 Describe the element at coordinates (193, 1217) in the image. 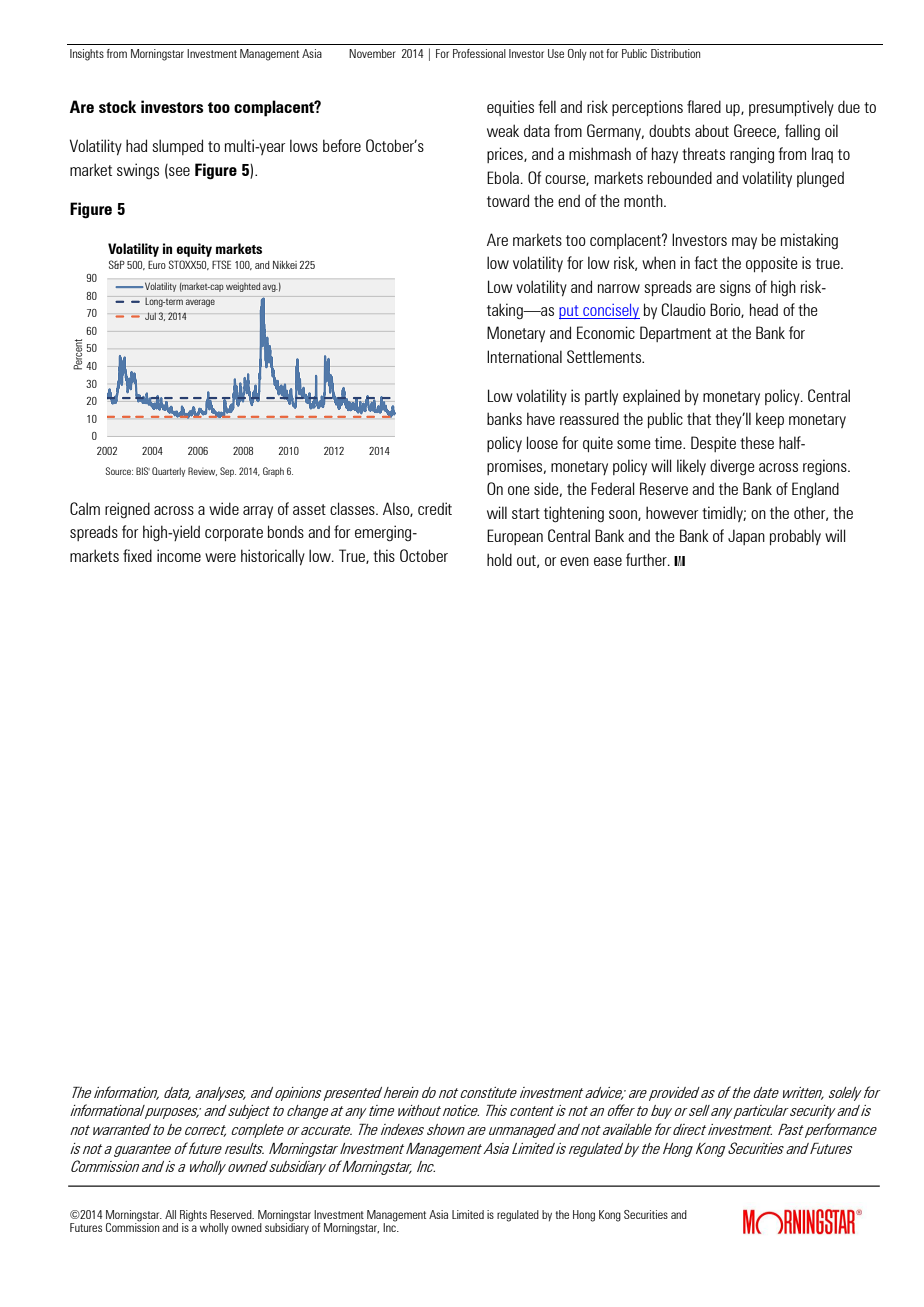

I see `Rights` at that location.
